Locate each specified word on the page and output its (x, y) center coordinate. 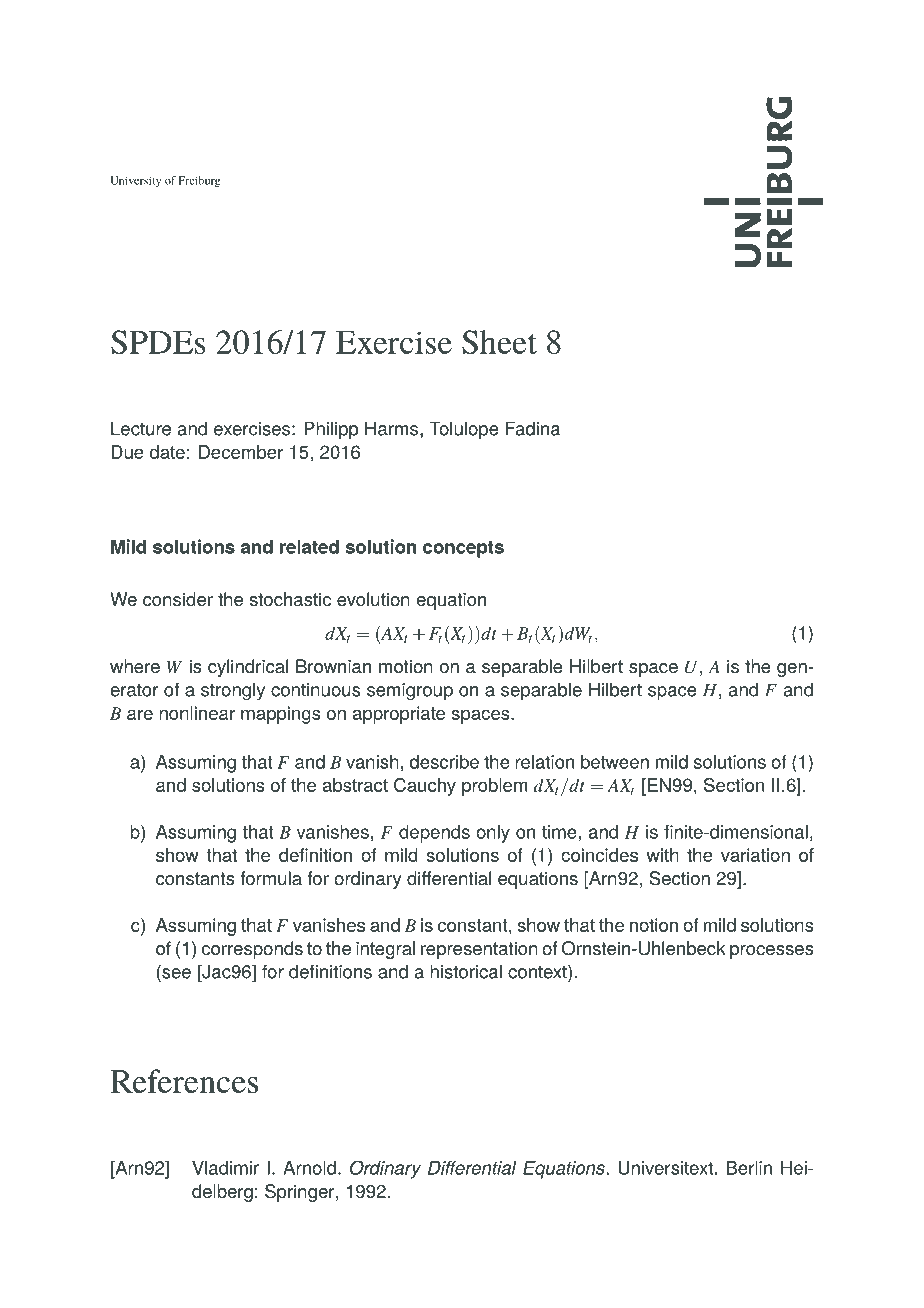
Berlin (749, 1168)
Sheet (499, 342)
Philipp (331, 430)
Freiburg (199, 181)
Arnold (309, 1168)
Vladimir (225, 1168)
